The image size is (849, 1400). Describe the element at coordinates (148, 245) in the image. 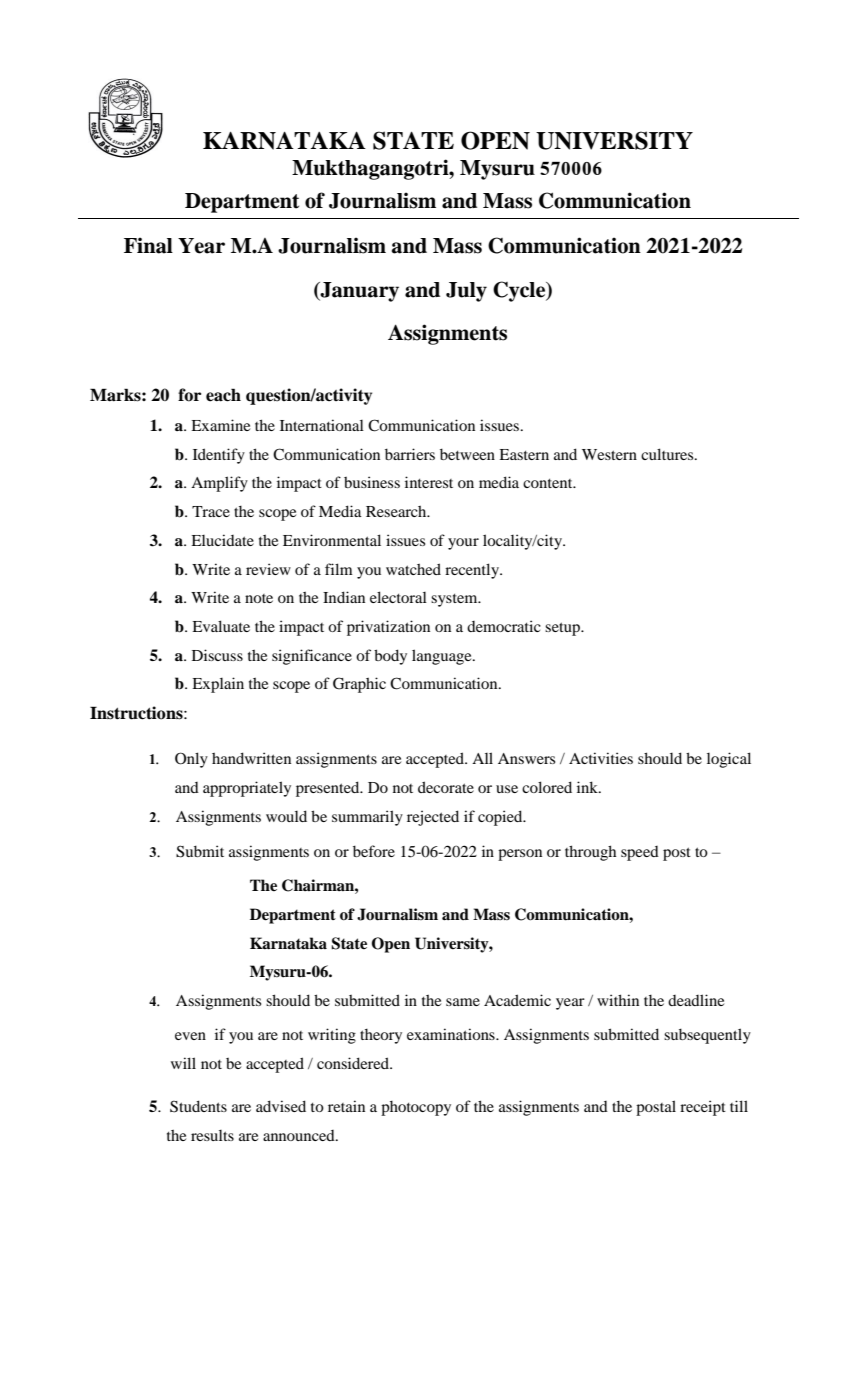

I see `Final` at that location.
